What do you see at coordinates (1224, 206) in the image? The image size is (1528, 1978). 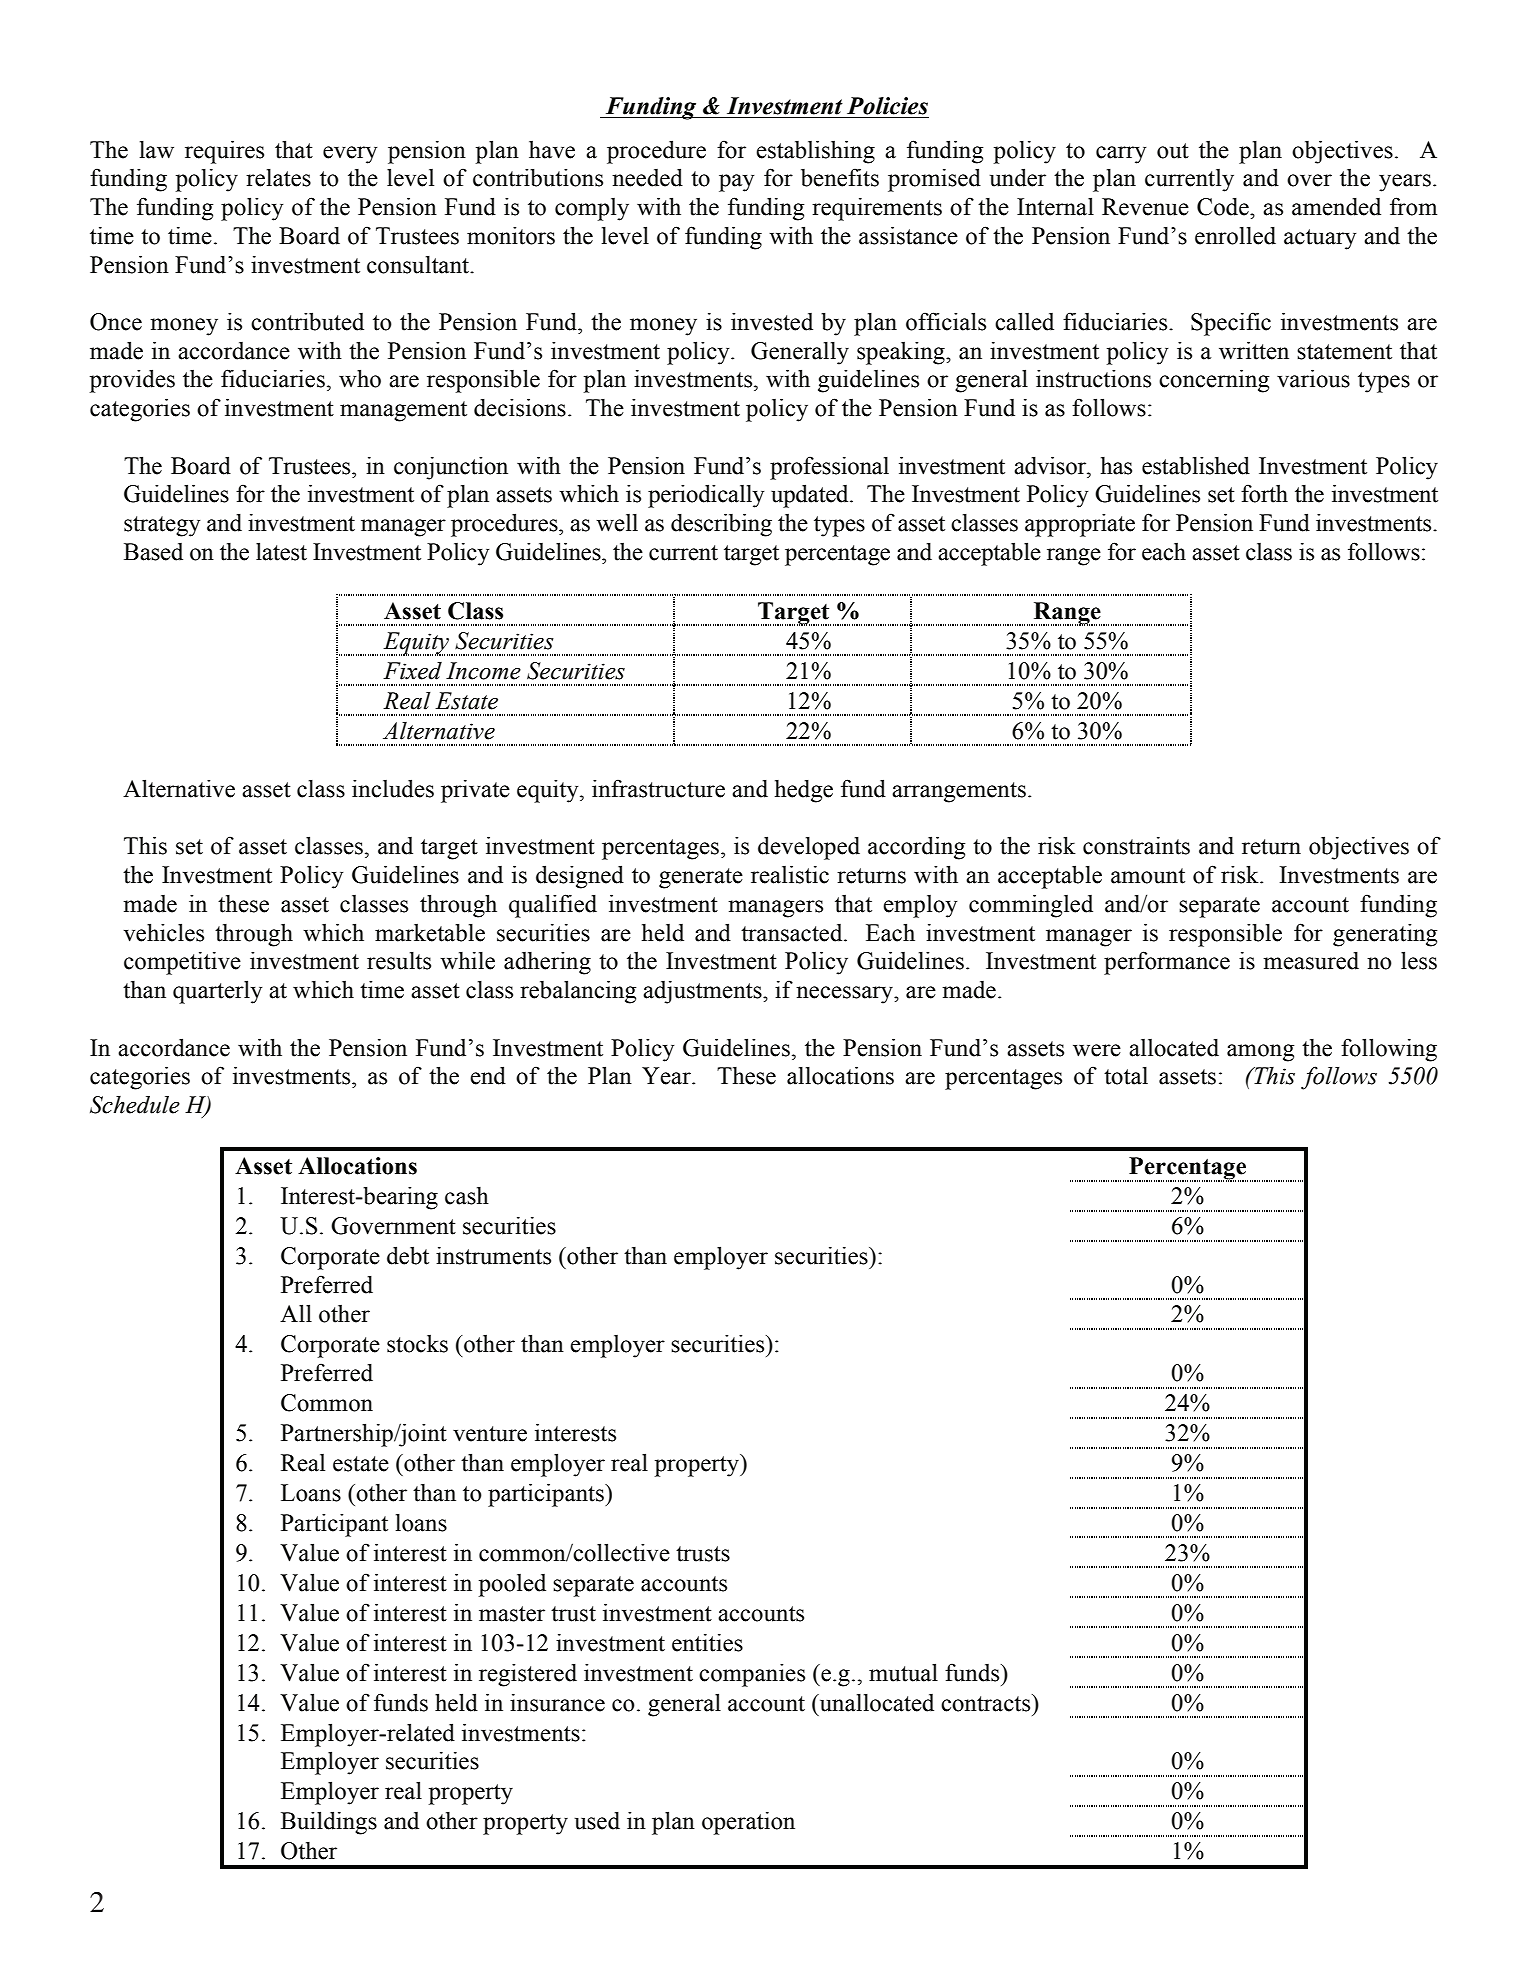 I see `Code` at bounding box center [1224, 206].
